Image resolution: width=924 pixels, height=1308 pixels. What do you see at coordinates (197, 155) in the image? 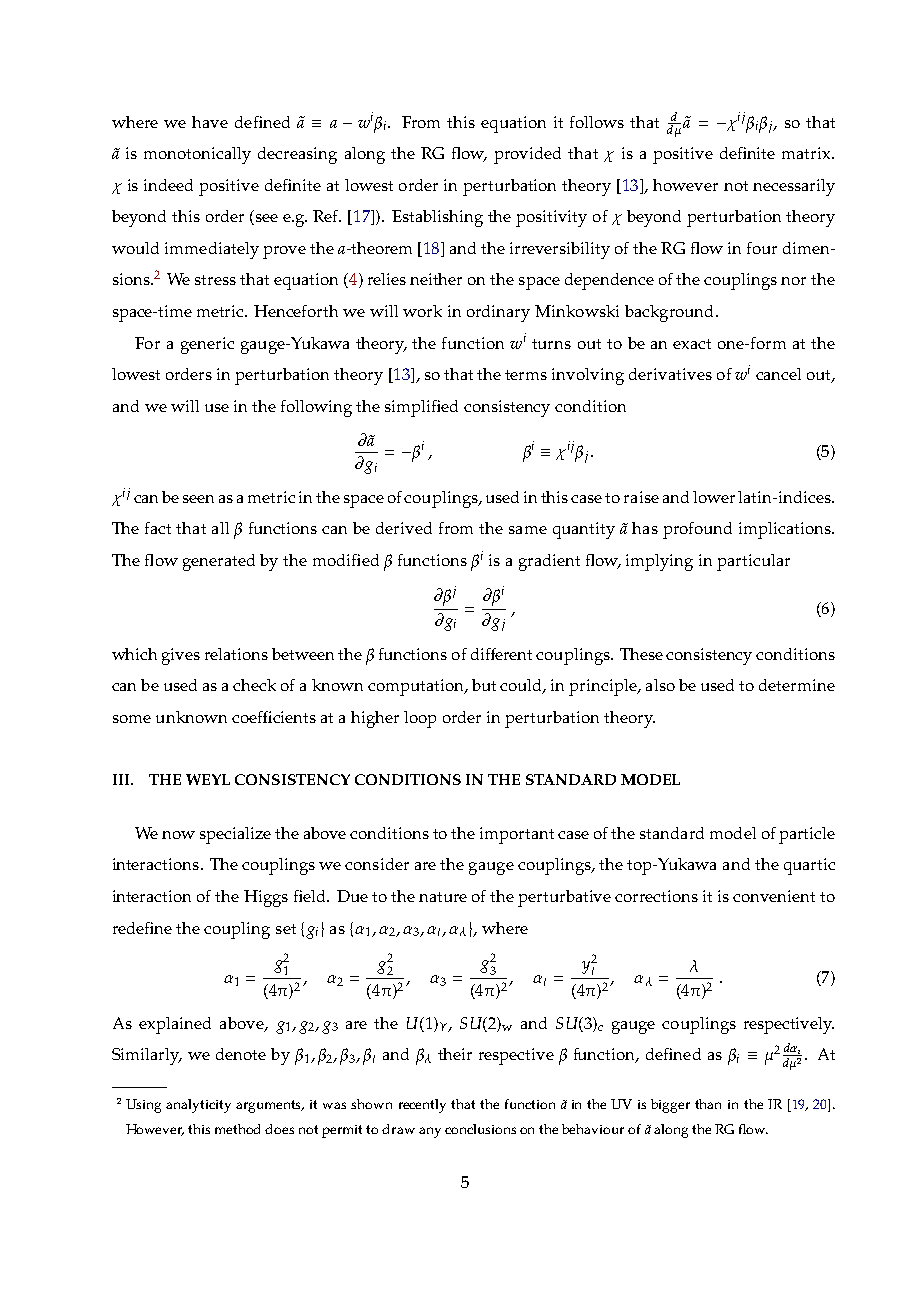
I see `monotonically` at bounding box center [197, 155].
